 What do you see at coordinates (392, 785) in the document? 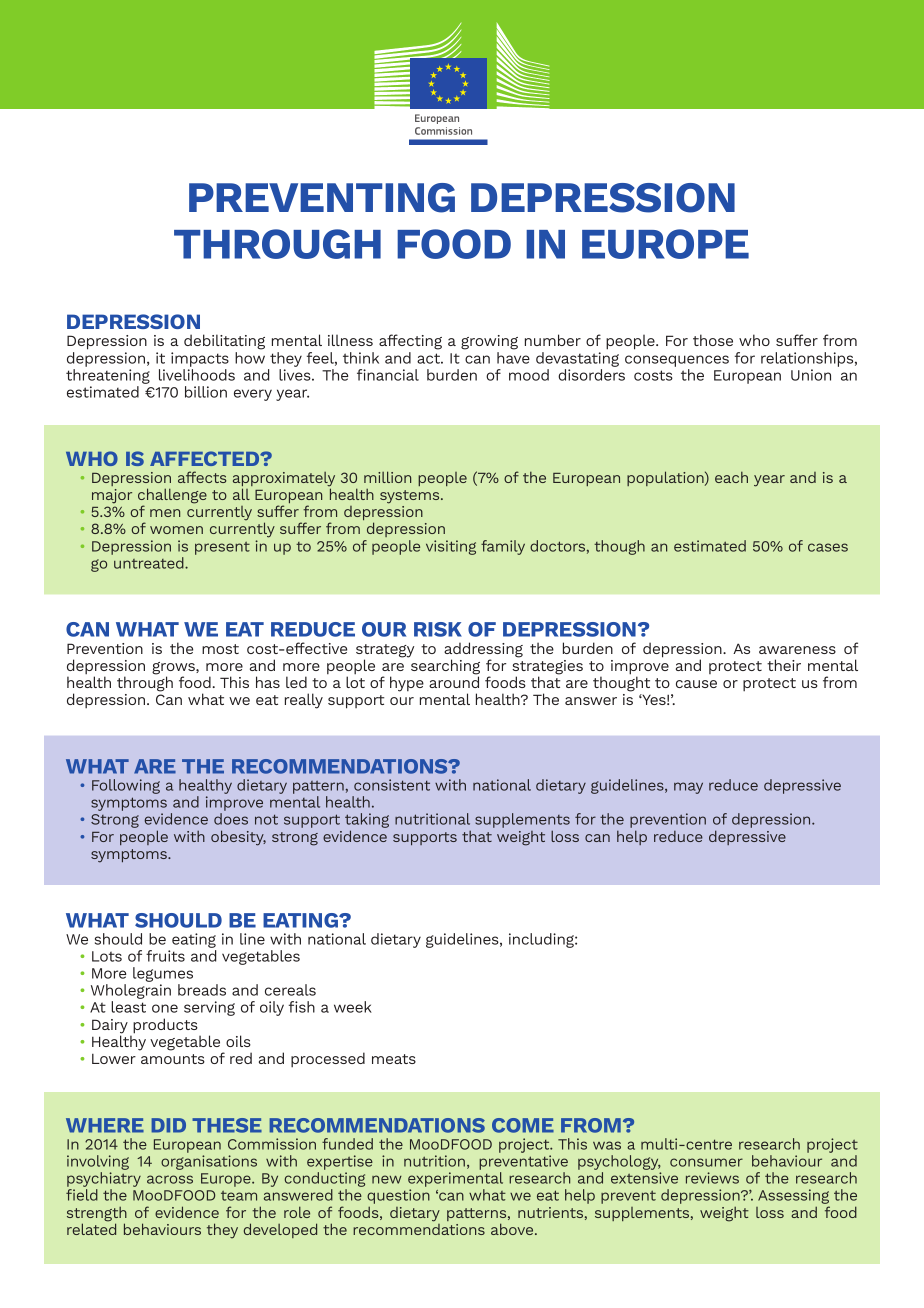
I see `consistent` at bounding box center [392, 785].
